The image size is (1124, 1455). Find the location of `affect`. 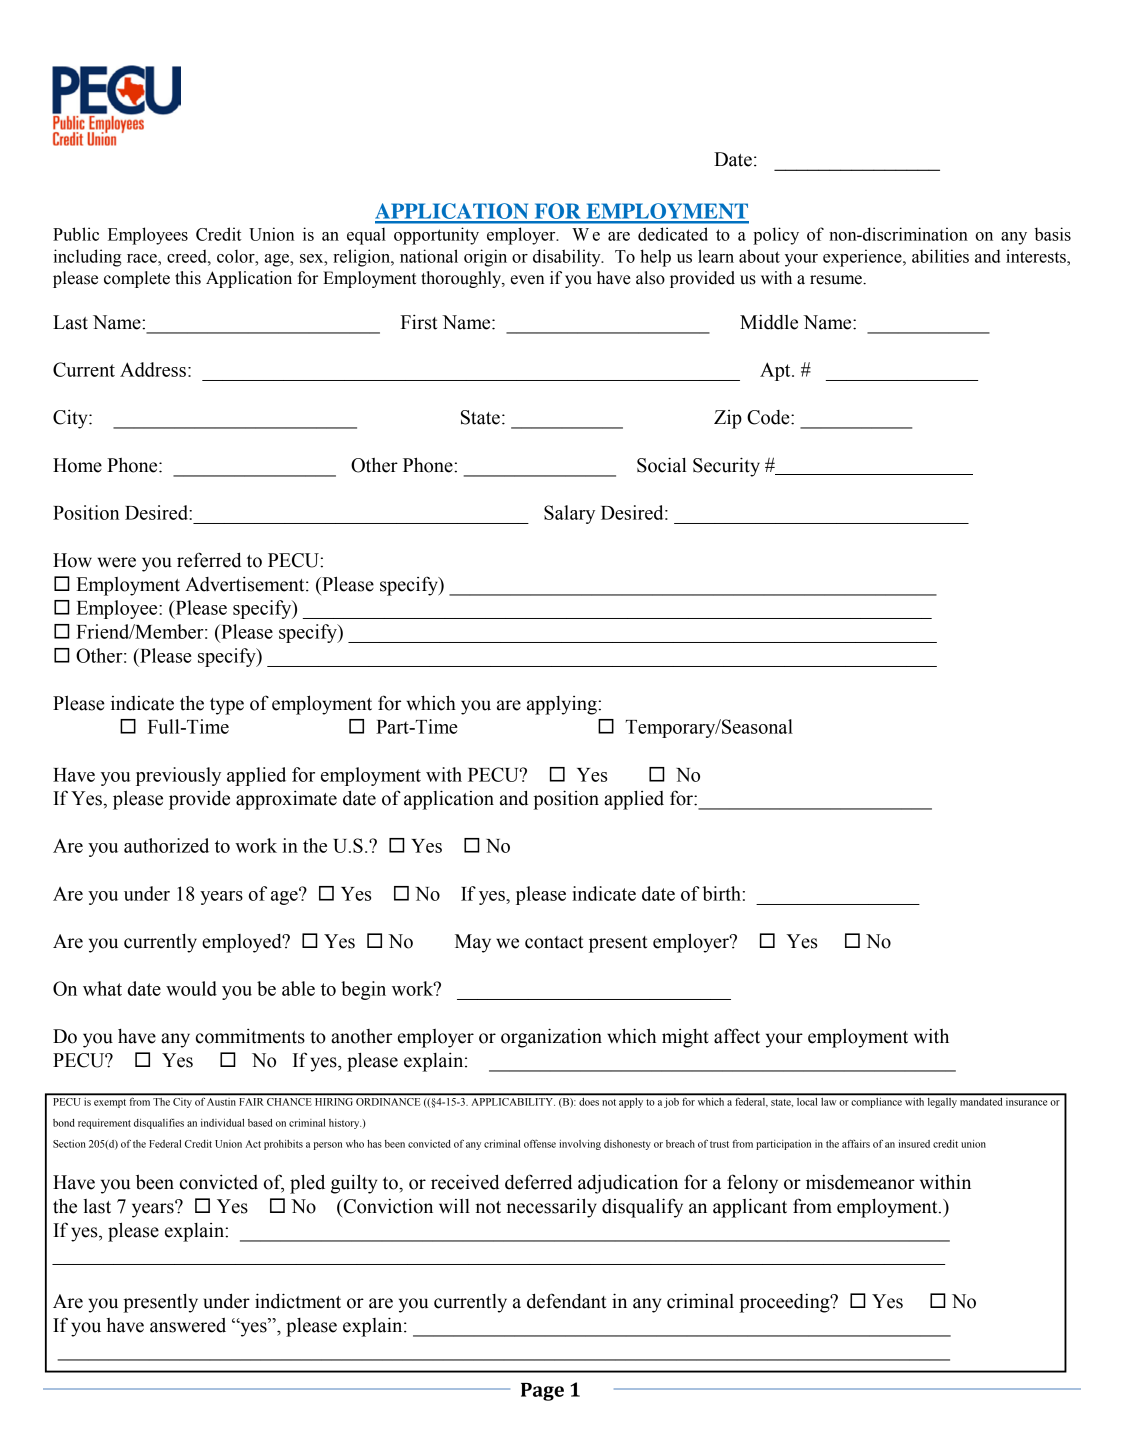

affect is located at coordinates (737, 1036).
